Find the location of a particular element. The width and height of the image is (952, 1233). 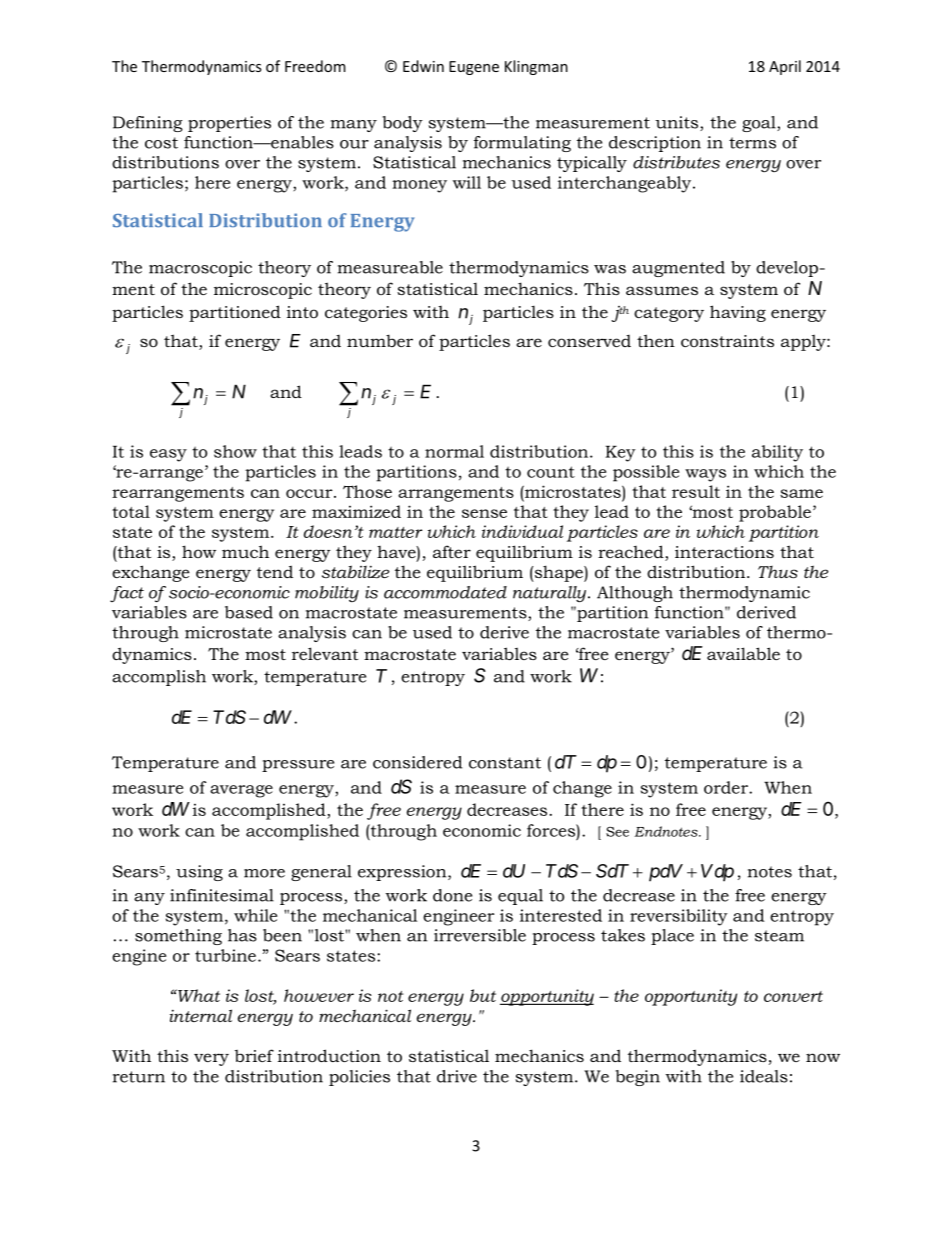

very is located at coordinates (211, 1059).
